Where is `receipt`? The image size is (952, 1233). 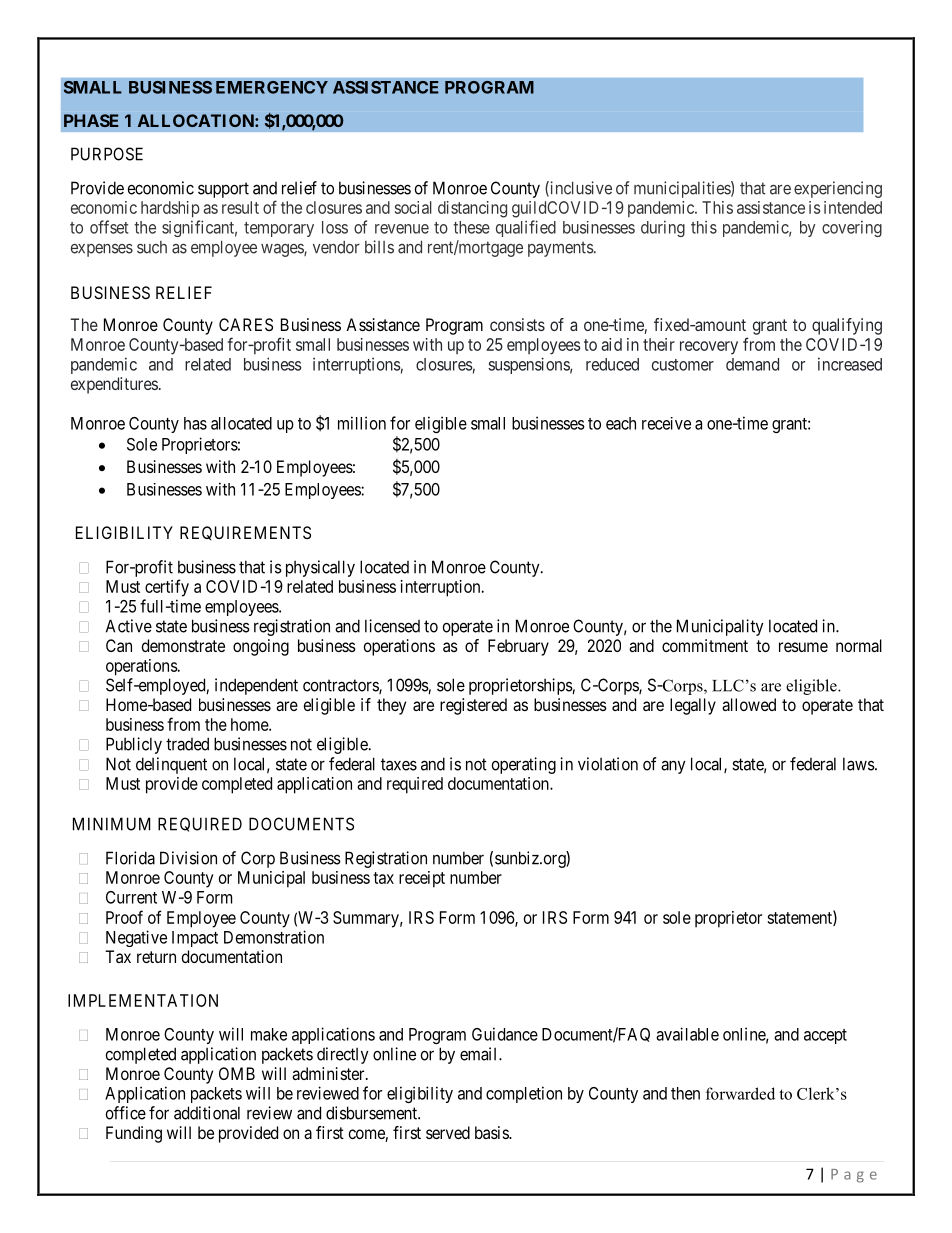
receipt is located at coordinates (422, 879).
